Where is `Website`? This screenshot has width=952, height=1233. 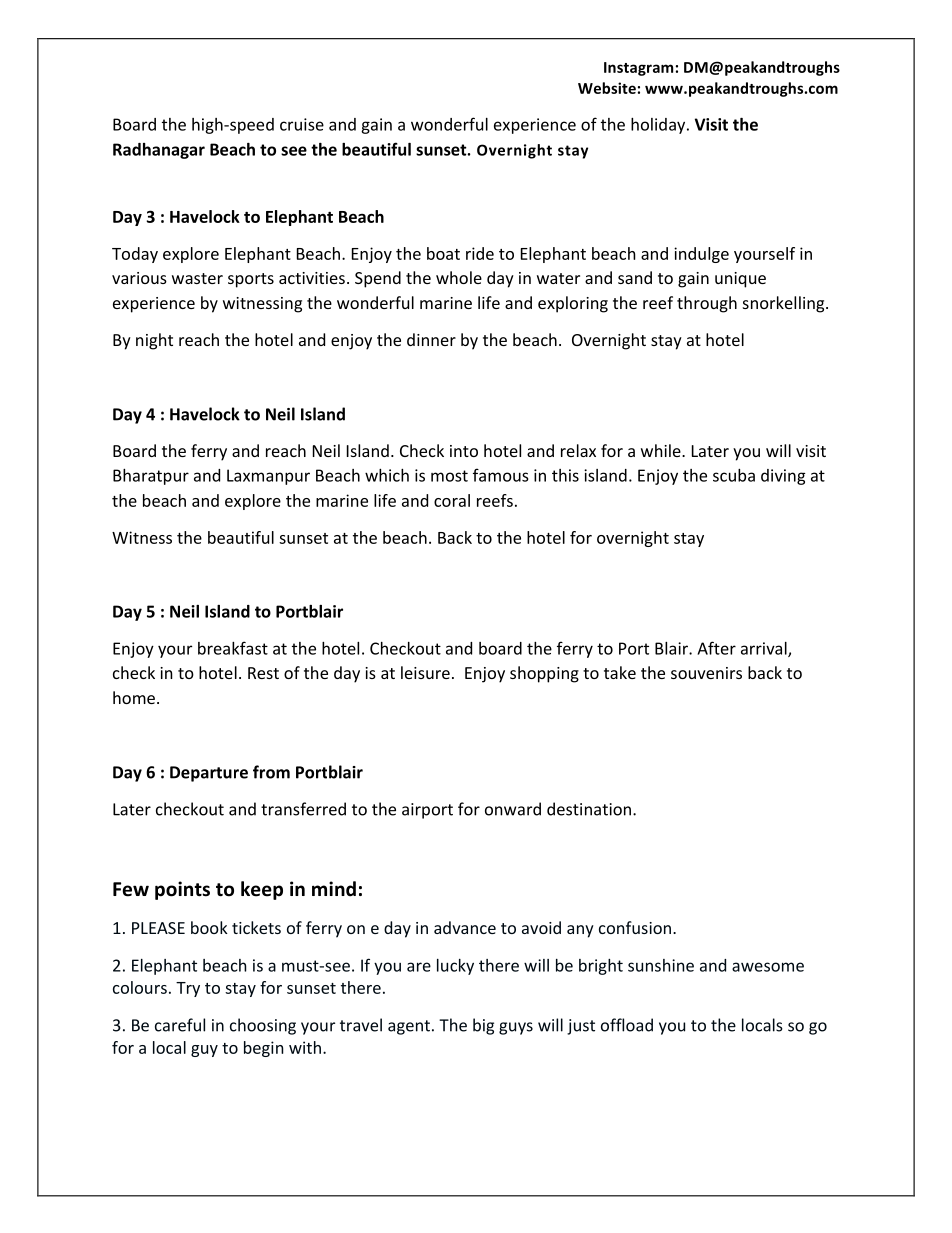
Website is located at coordinates (607, 88).
